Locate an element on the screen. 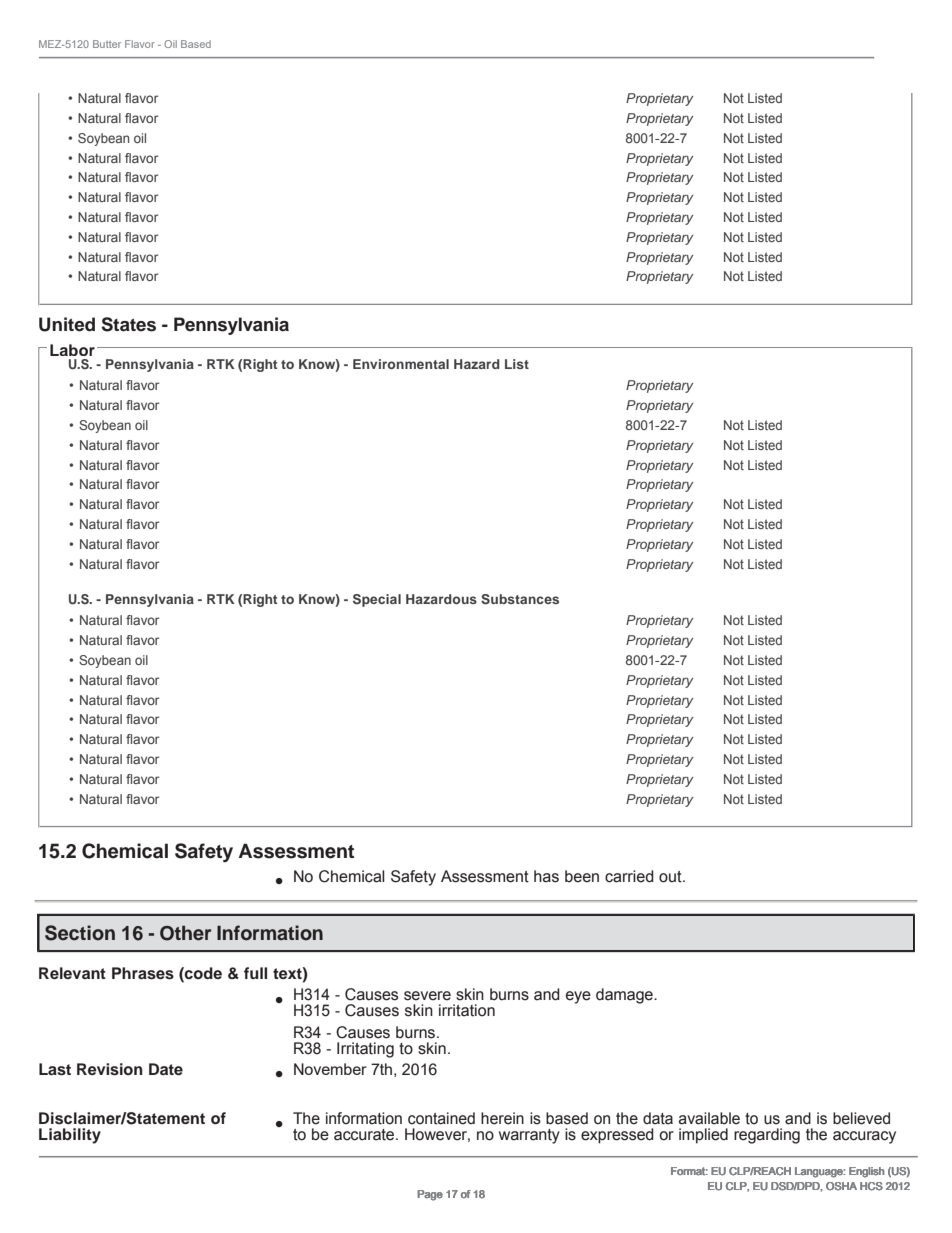 This screenshot has width=952, height=1233. Liability is located at coordinates (70, 1136).
